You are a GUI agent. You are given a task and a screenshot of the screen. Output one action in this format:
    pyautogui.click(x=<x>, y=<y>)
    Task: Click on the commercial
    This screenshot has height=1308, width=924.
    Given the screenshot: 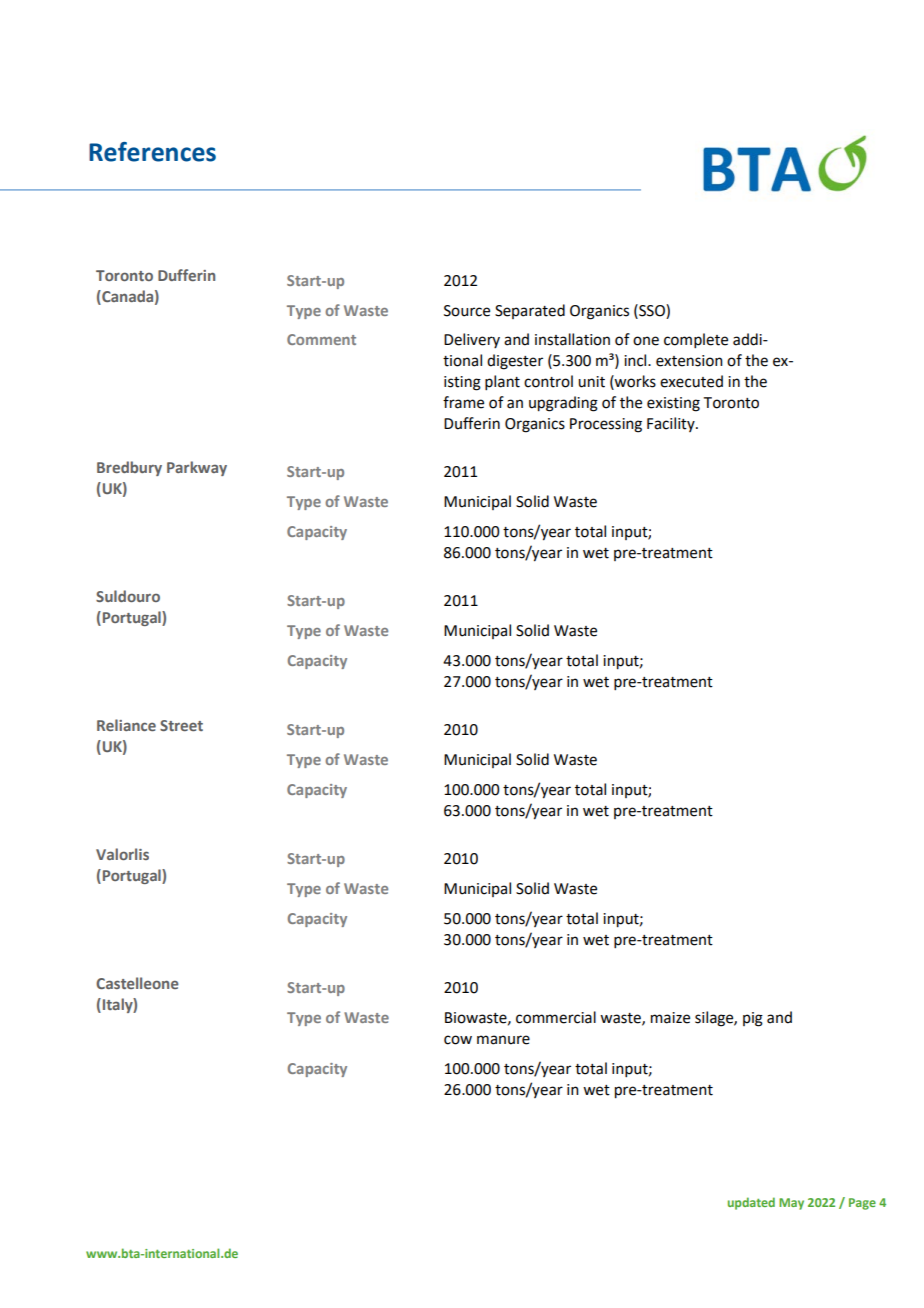 What is the action you would take?
    pyautogui.click(x=556, y=1017)
